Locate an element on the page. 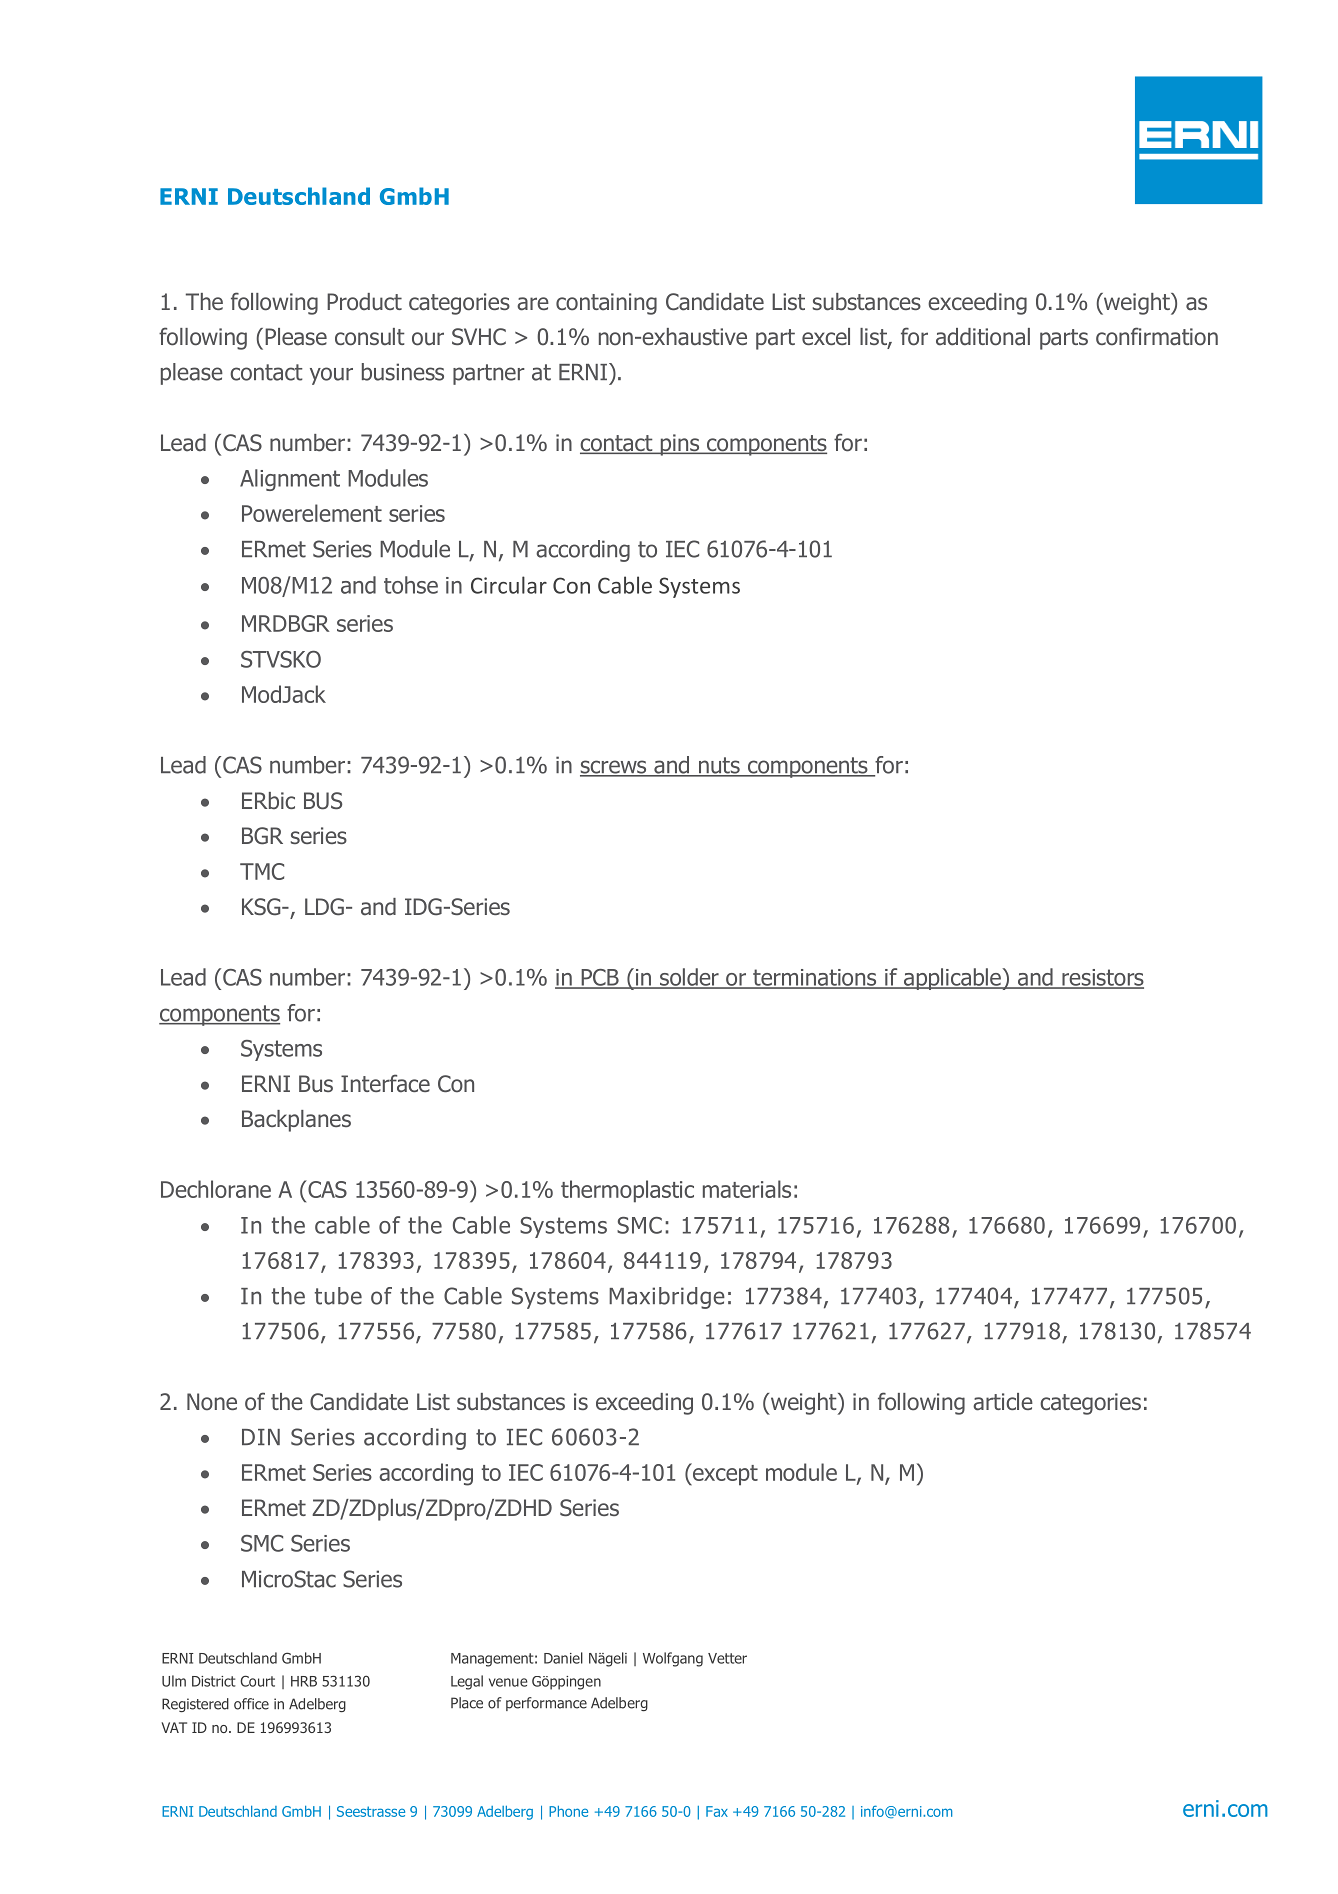 The image size is (1338, 1894). additional is located at coordinates (983, 337).
